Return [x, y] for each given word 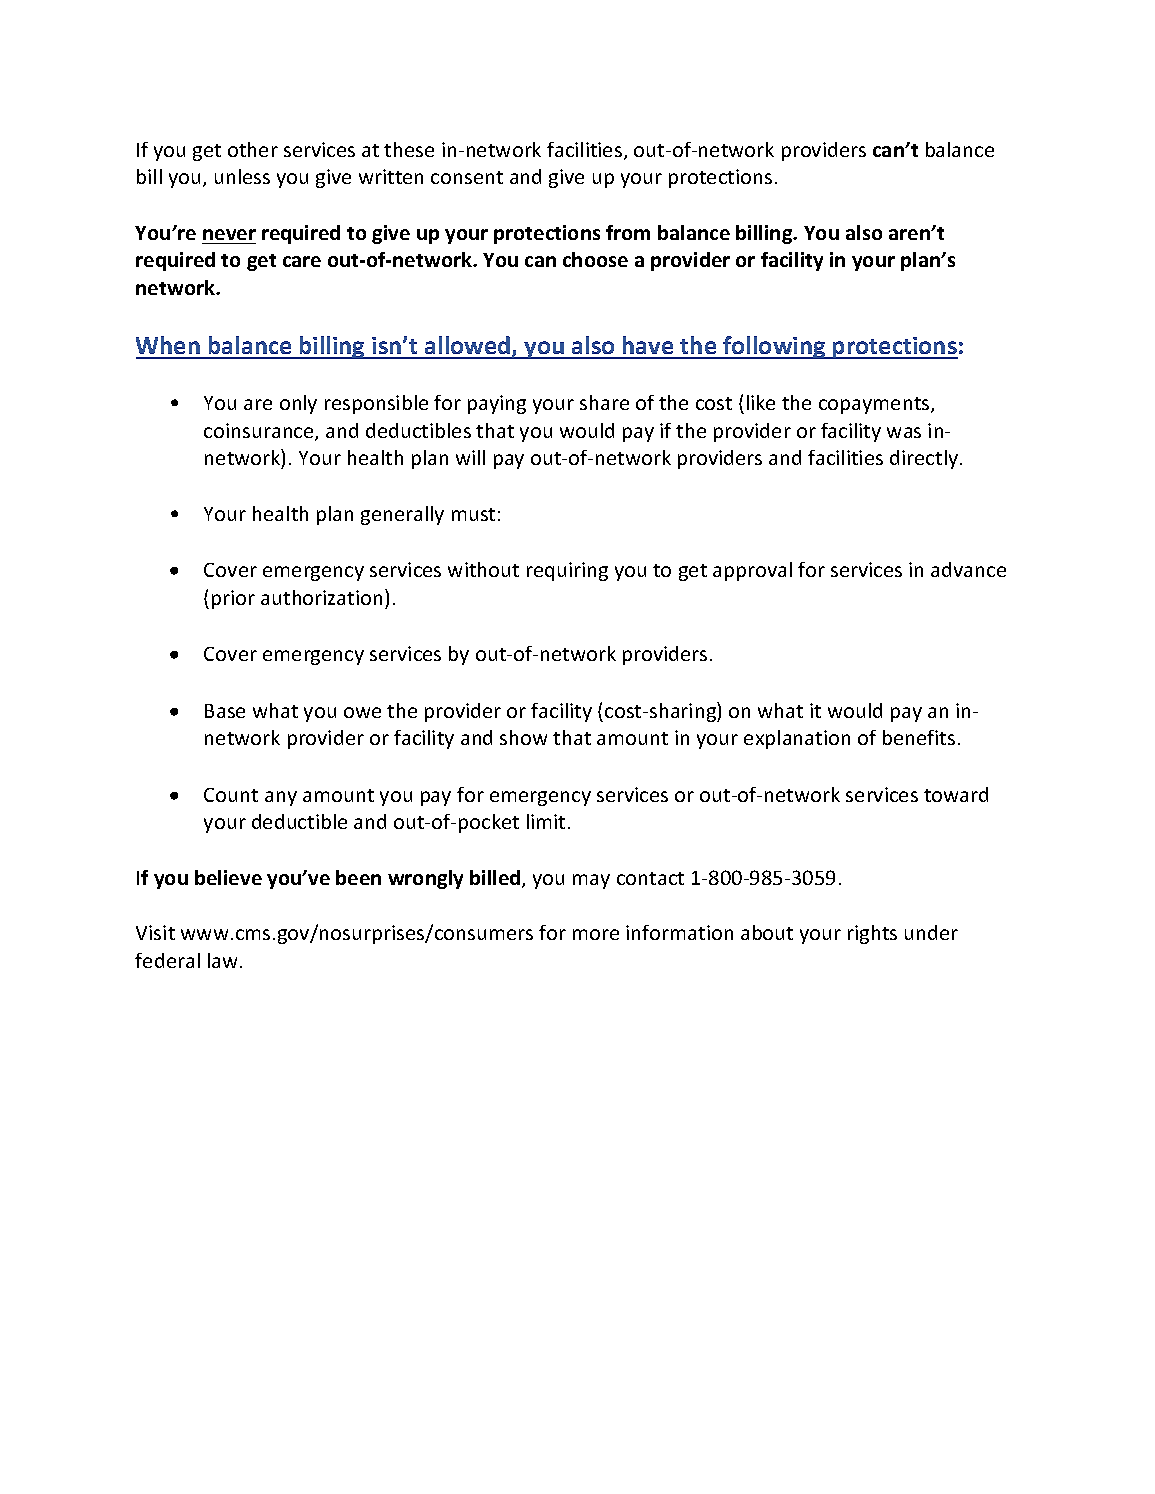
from [628, 232]
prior [233, 599]
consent [467, 177]
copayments [875, 405]
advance [968, 569]
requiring [567, 571]
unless [242, 176]
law [222, 960]
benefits [919, 737]
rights [872, 934]
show [523, 737]
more [596, 934]
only [298, 404]
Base [225, 711]
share [604, 402]
